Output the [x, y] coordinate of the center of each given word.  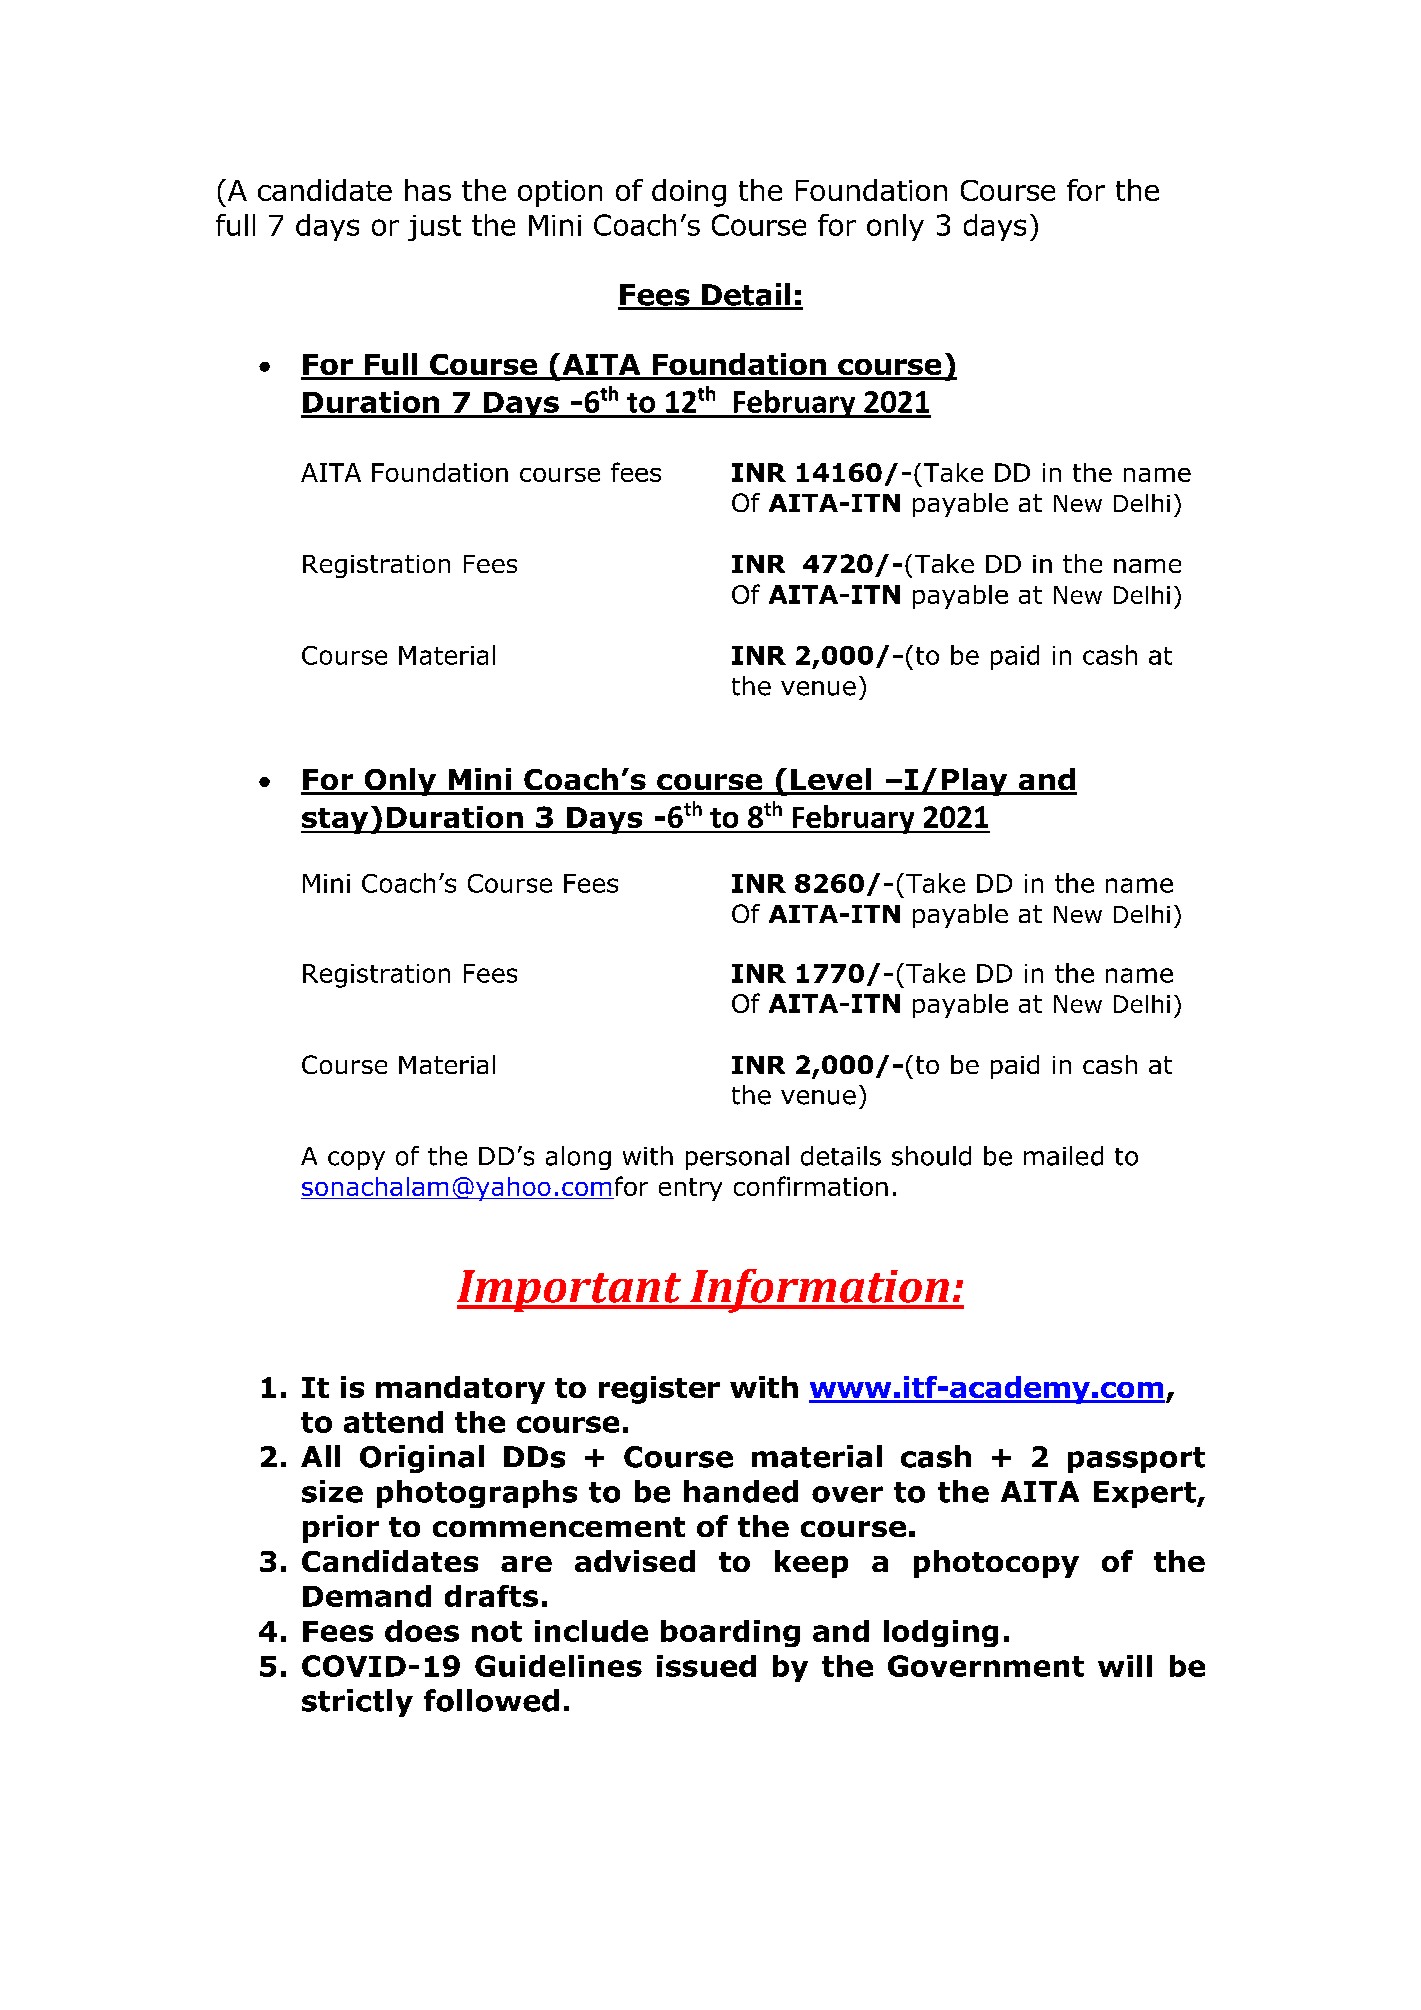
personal [737, 1158]
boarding [730, 1633]
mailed [1063, 1156]
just [434, 228]
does [422, 1631]
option [560, 193]
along [578, 1158]
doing [689, 193]
